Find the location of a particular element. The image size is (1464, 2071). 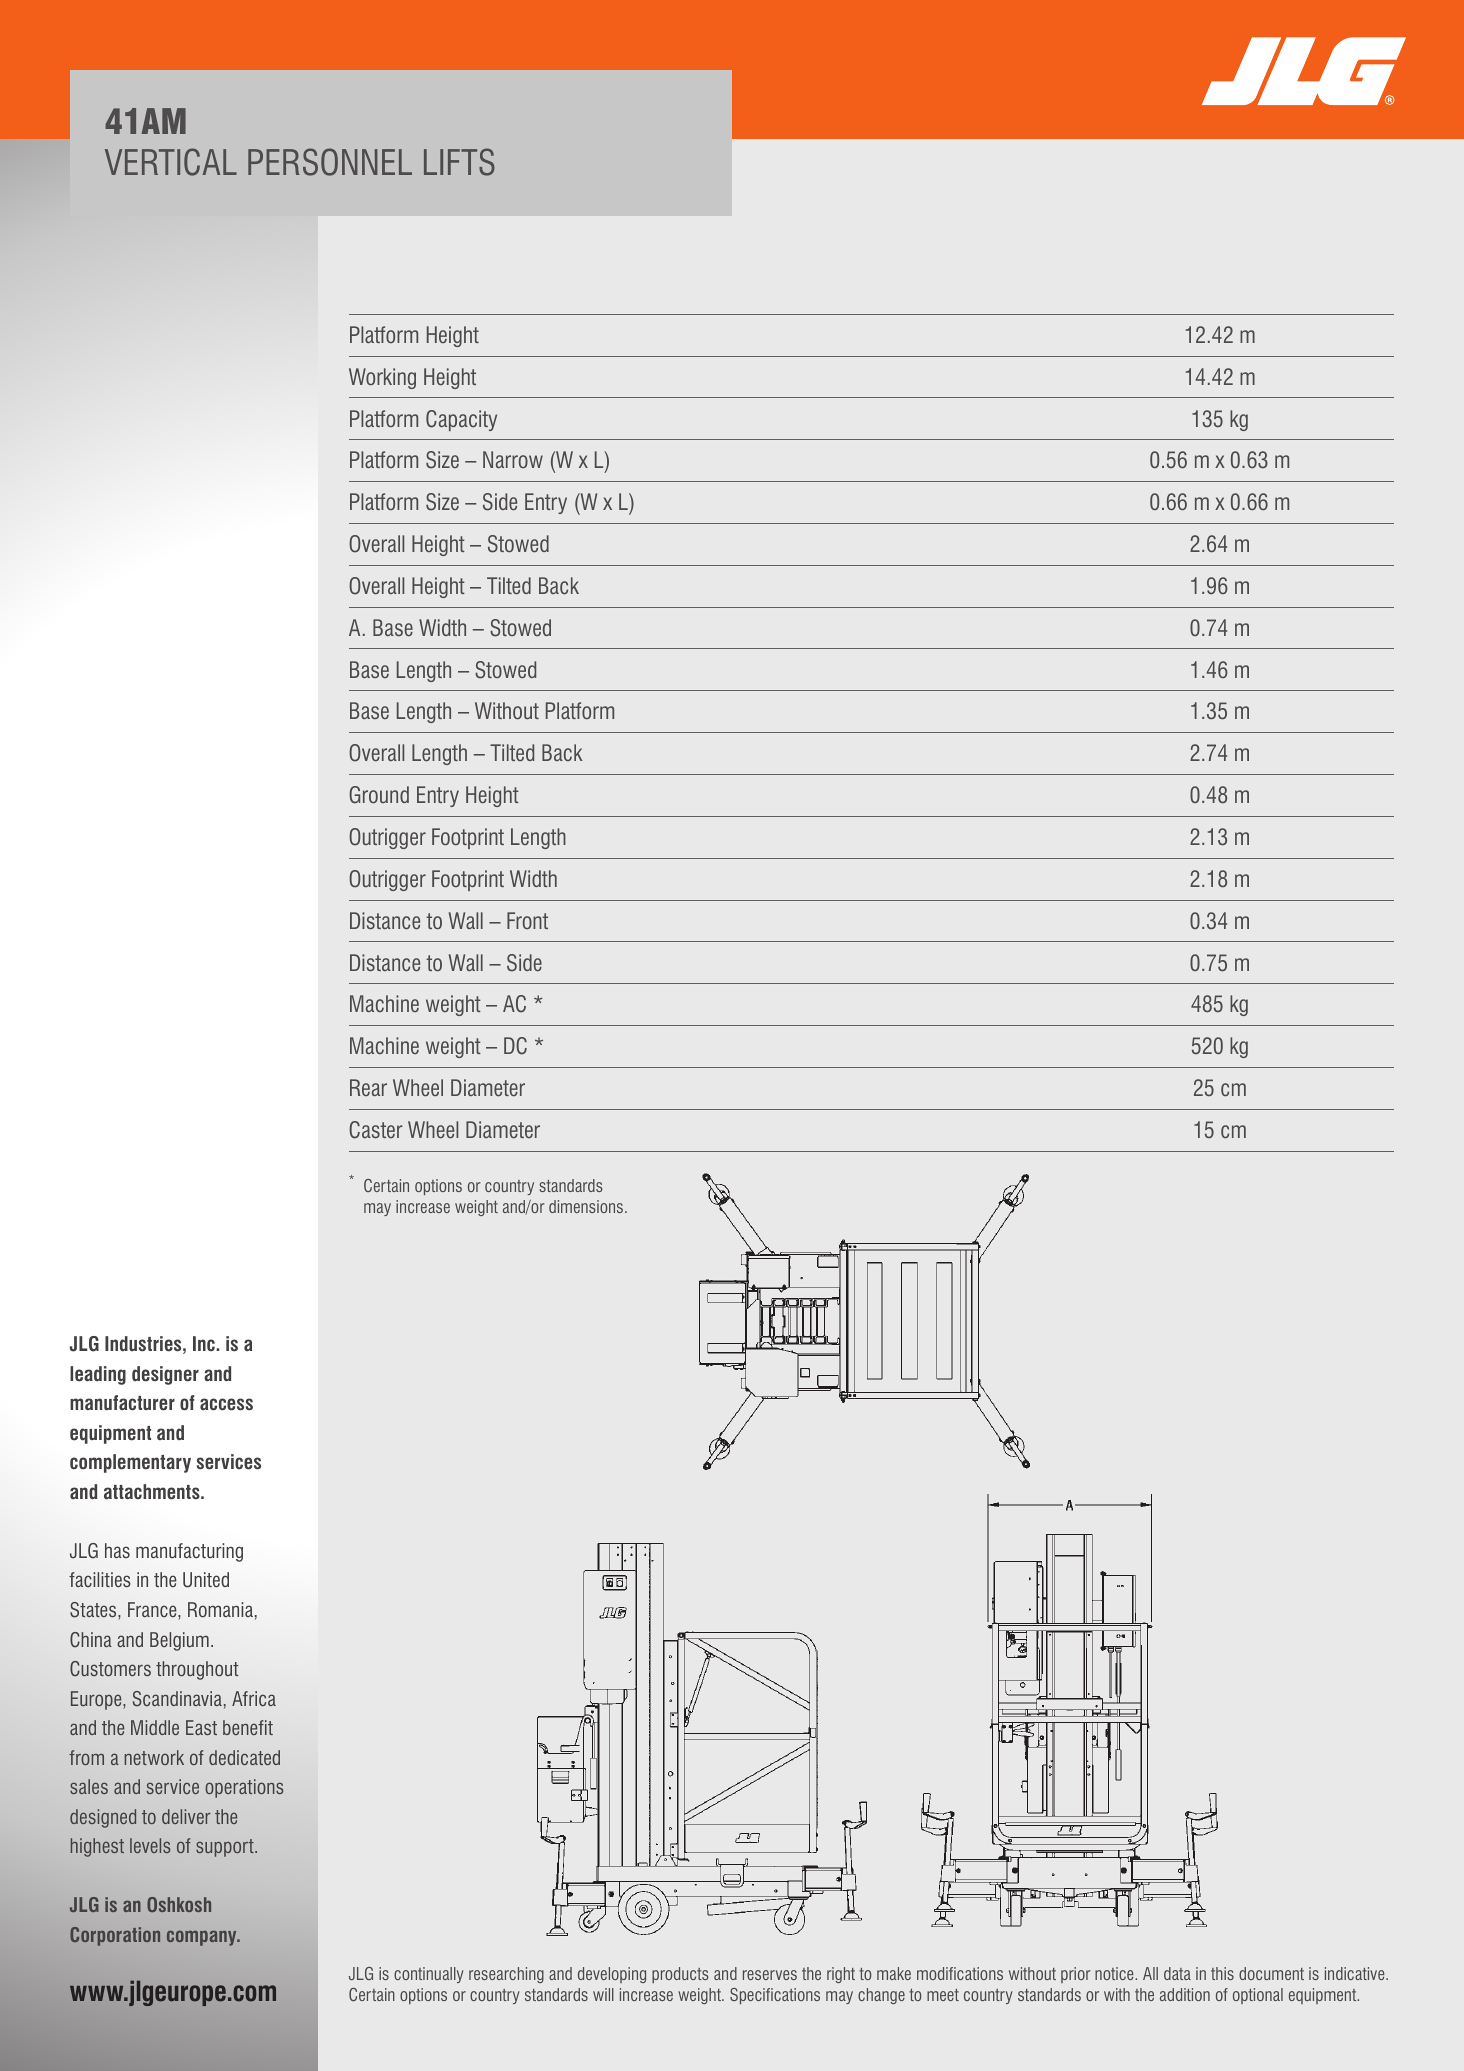

Capacity is located at coordinates (461, 420).
